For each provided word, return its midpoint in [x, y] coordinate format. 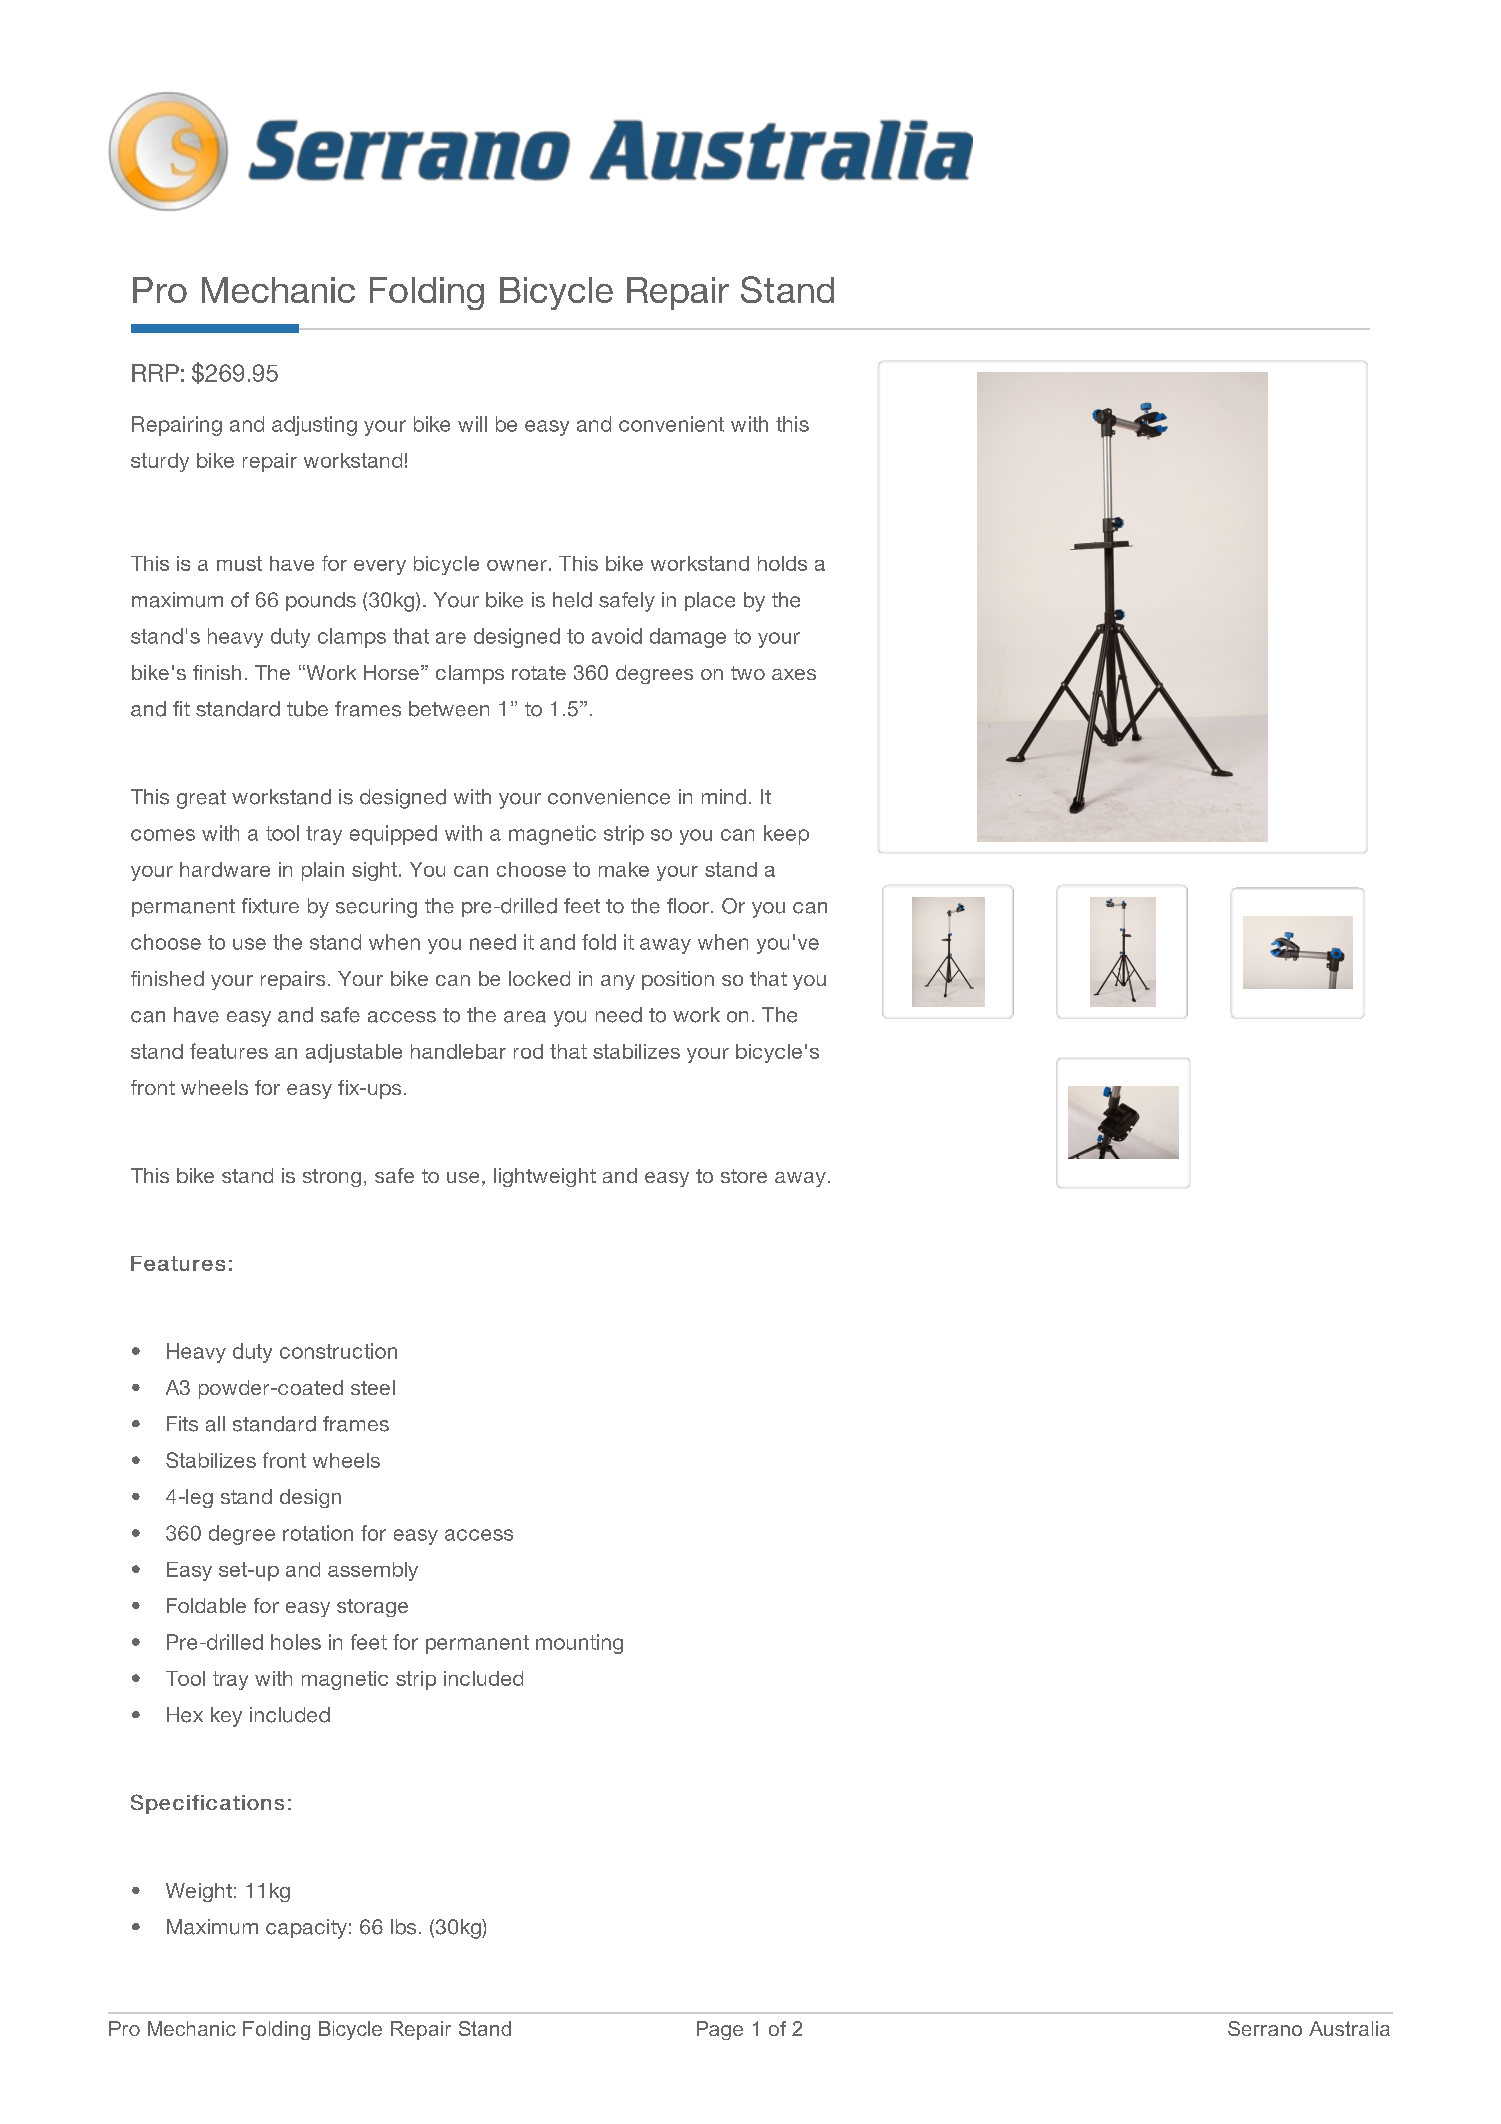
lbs [403, 1927]
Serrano [1265, 2028]
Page [720, 2030]
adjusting [314, 426]
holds [782, 563]
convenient [671, 424]
